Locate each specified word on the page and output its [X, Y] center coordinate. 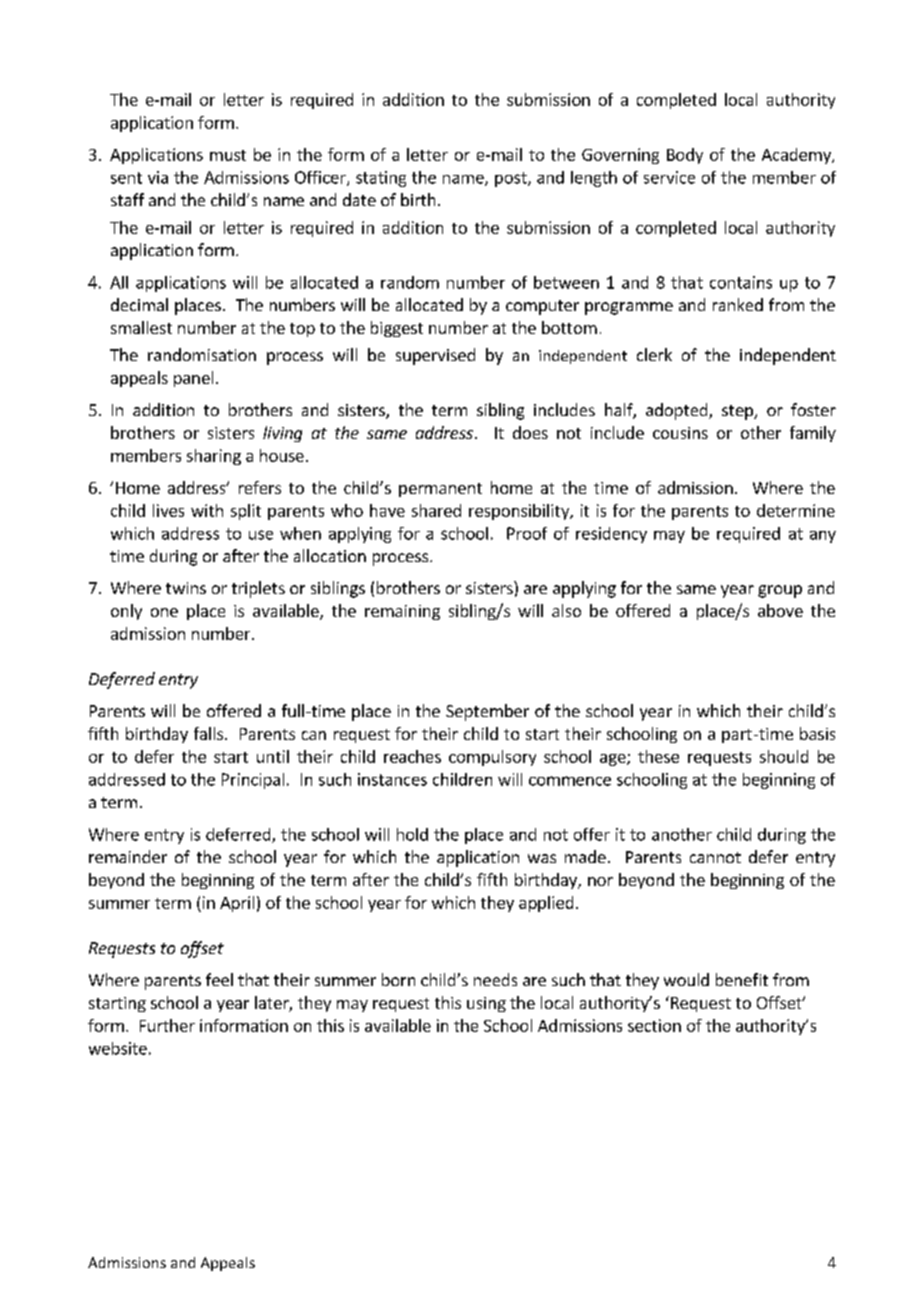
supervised [435, 356]
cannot [715, 857]
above [780, 610]
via [158, 177]
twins [186, 588]
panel [193, 379]
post [512, 179]
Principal [253, 781]
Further [167, 1025]
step [738, 412]
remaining [402, 612]
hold [412, 834]
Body [685, 156]
